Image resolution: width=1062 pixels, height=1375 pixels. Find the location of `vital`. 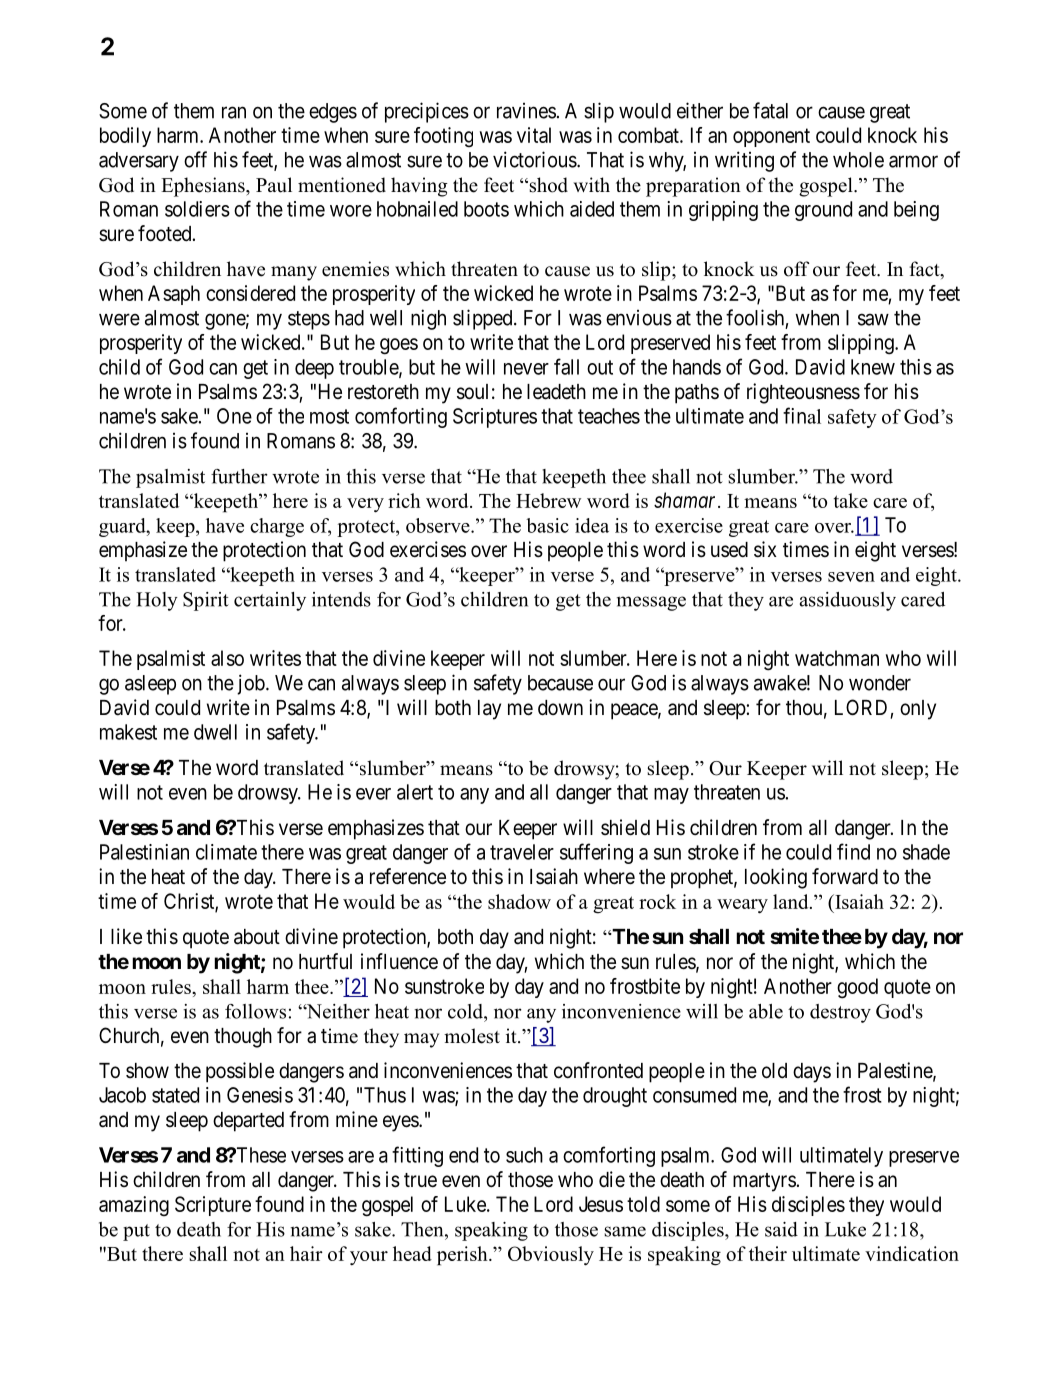

vital is located at coordinates (534, 135).
